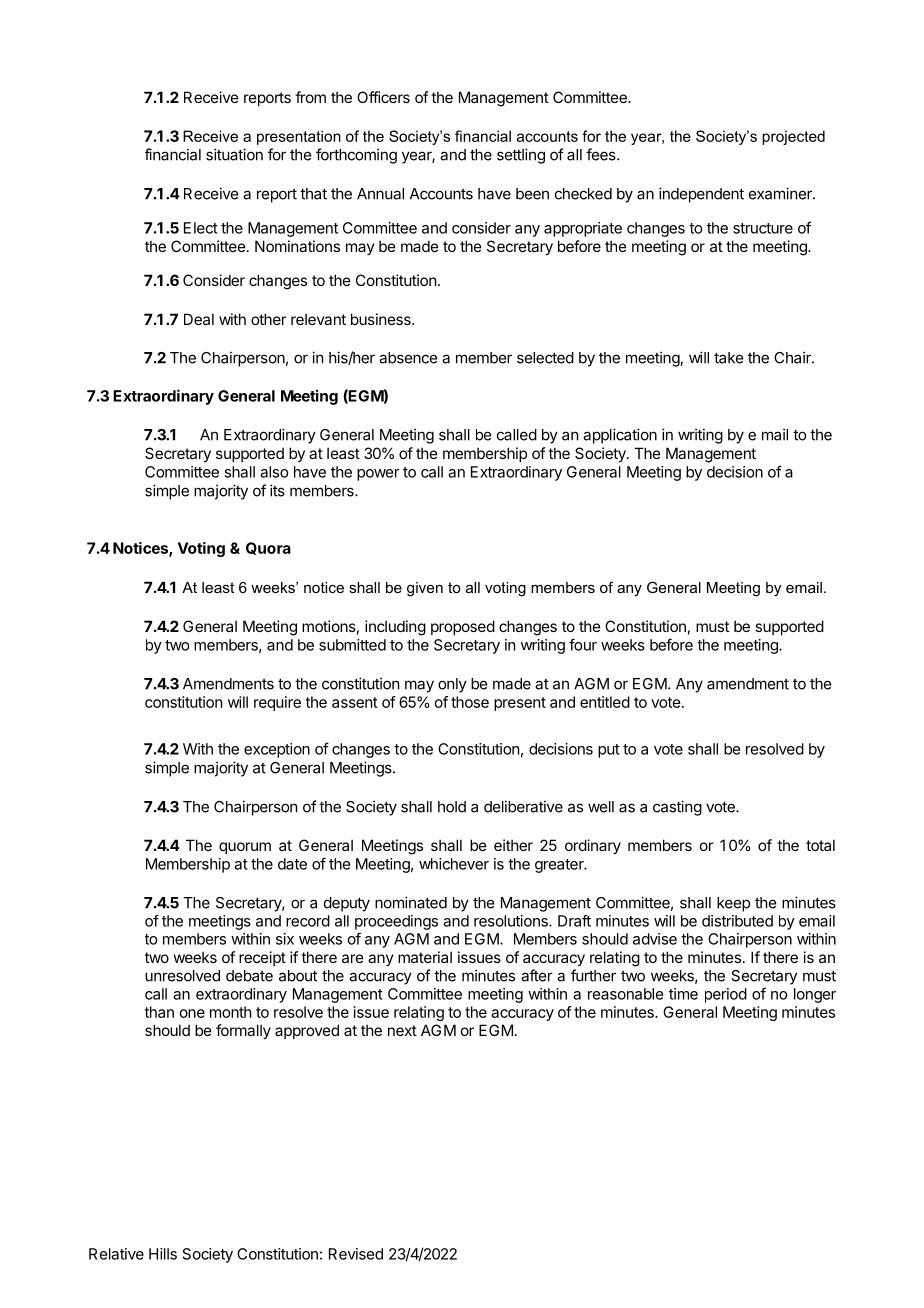  What do you see at coordinates (733, 904) in the document?
I see `keep` at bounding box center [733, 904].
